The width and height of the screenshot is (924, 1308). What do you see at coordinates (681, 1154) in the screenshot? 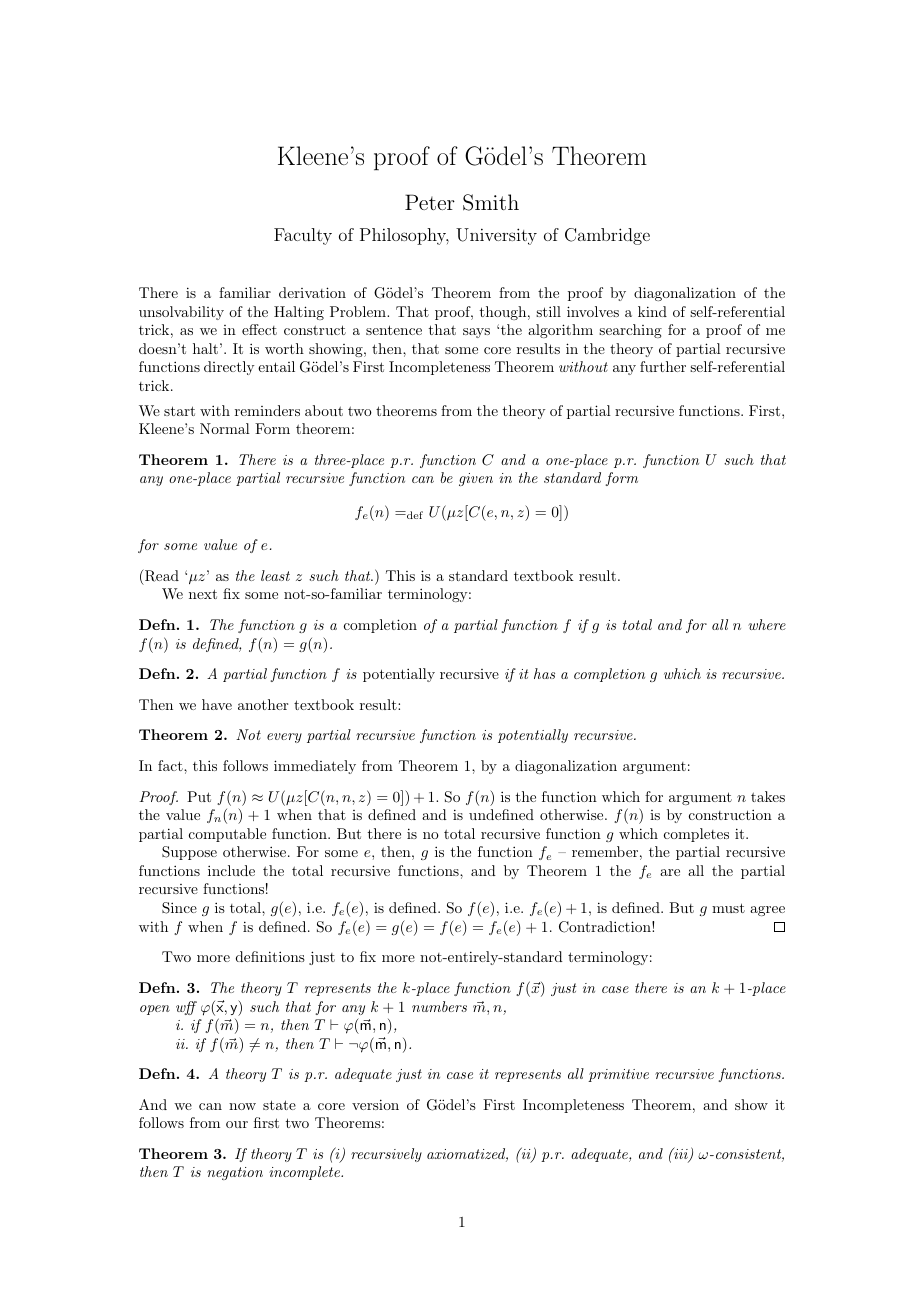
I see `iii` at bounding box center [681, 1154].
